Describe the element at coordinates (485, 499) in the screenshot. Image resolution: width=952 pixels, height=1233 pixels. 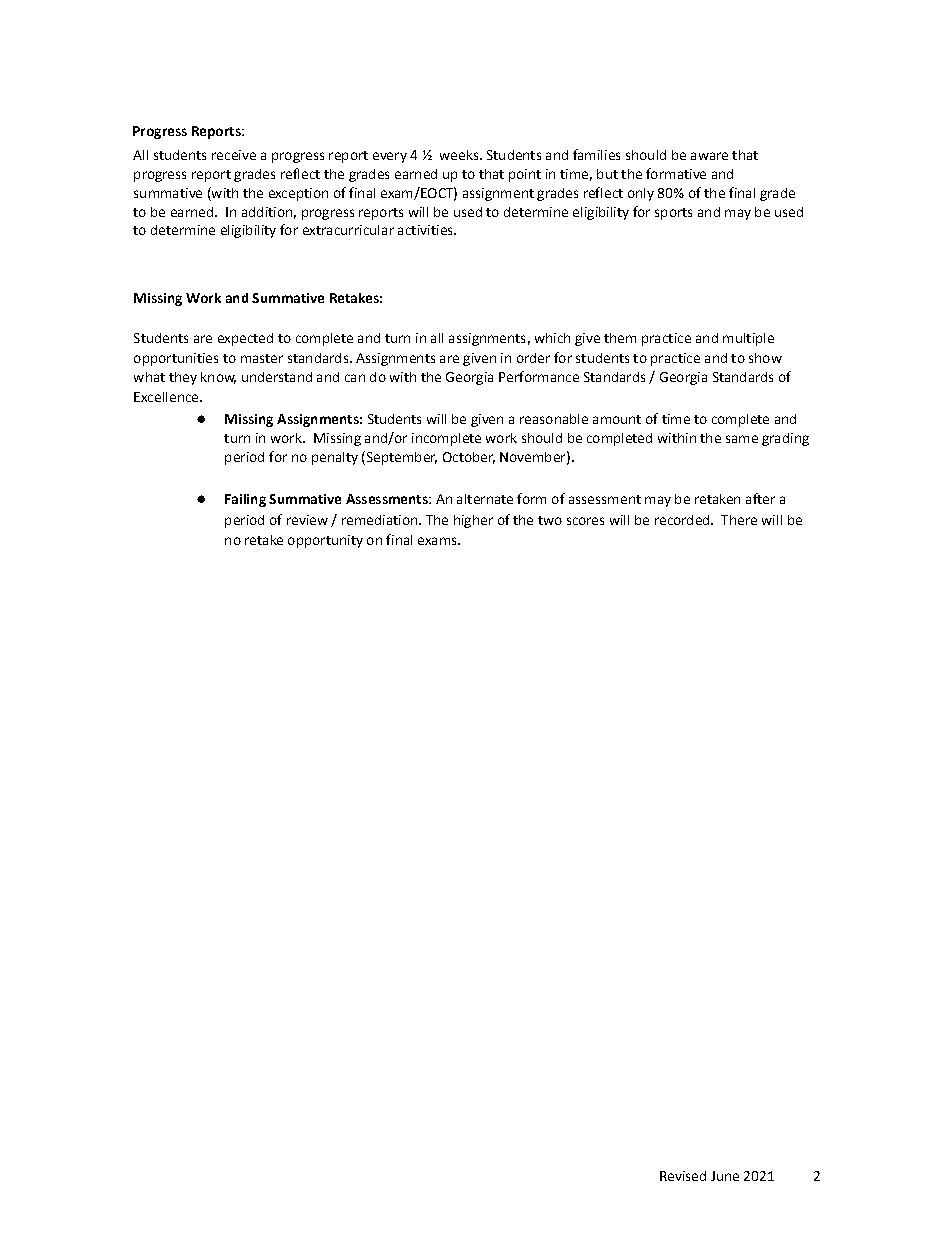
I see `alternate` at that location.
